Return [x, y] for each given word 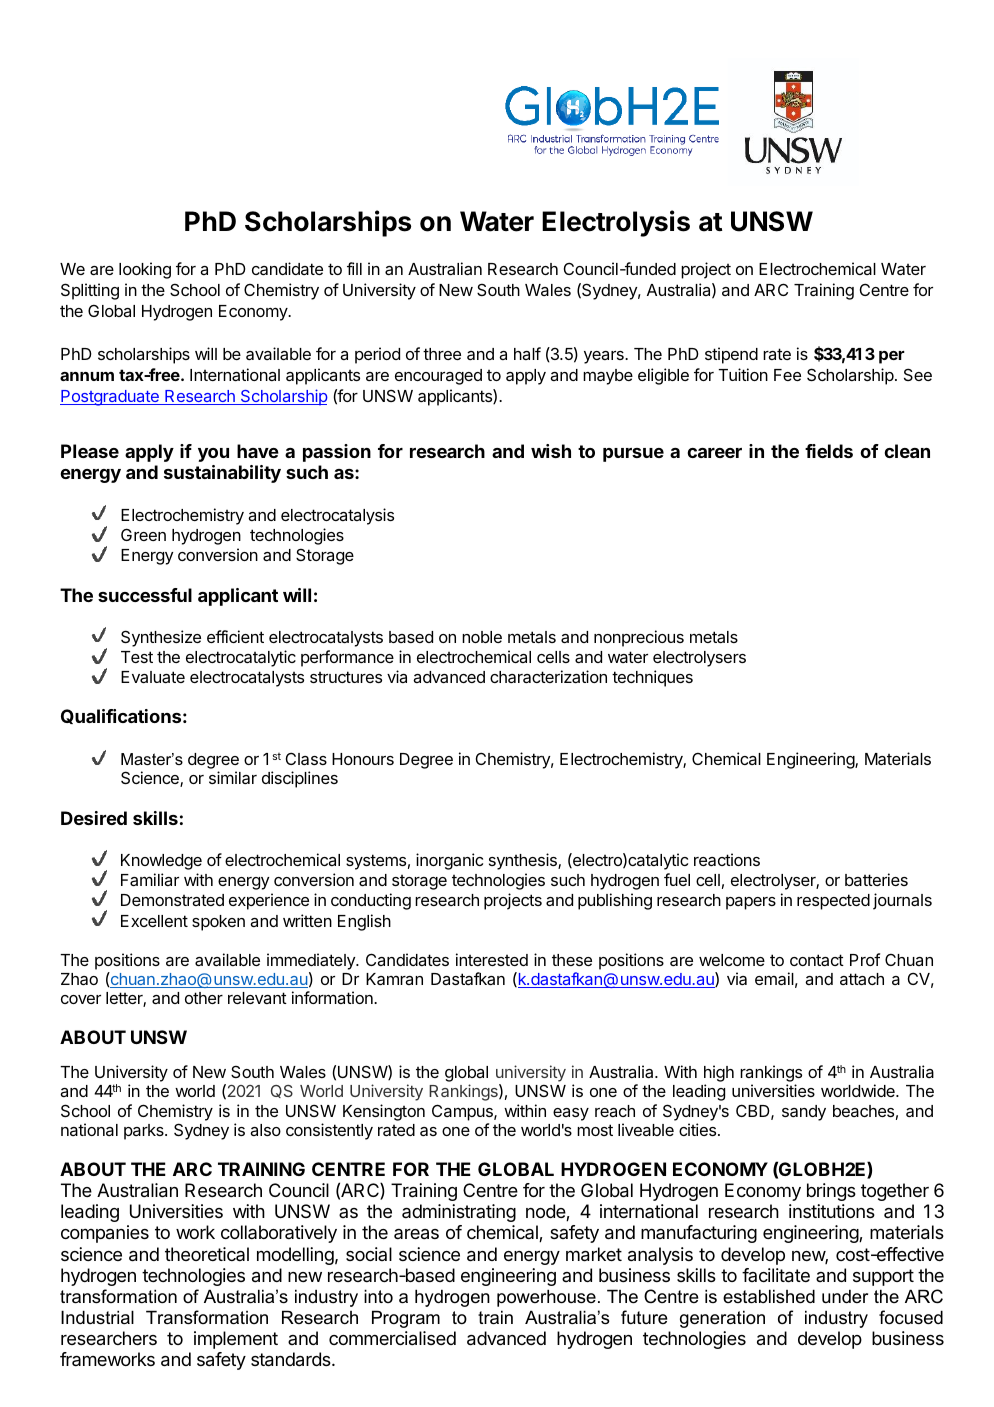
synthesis [524, 861]
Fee [787, 375]
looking [145, 270]
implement [236, 1340]
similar [233, 777]
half [527, 353]
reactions [727, 859]
